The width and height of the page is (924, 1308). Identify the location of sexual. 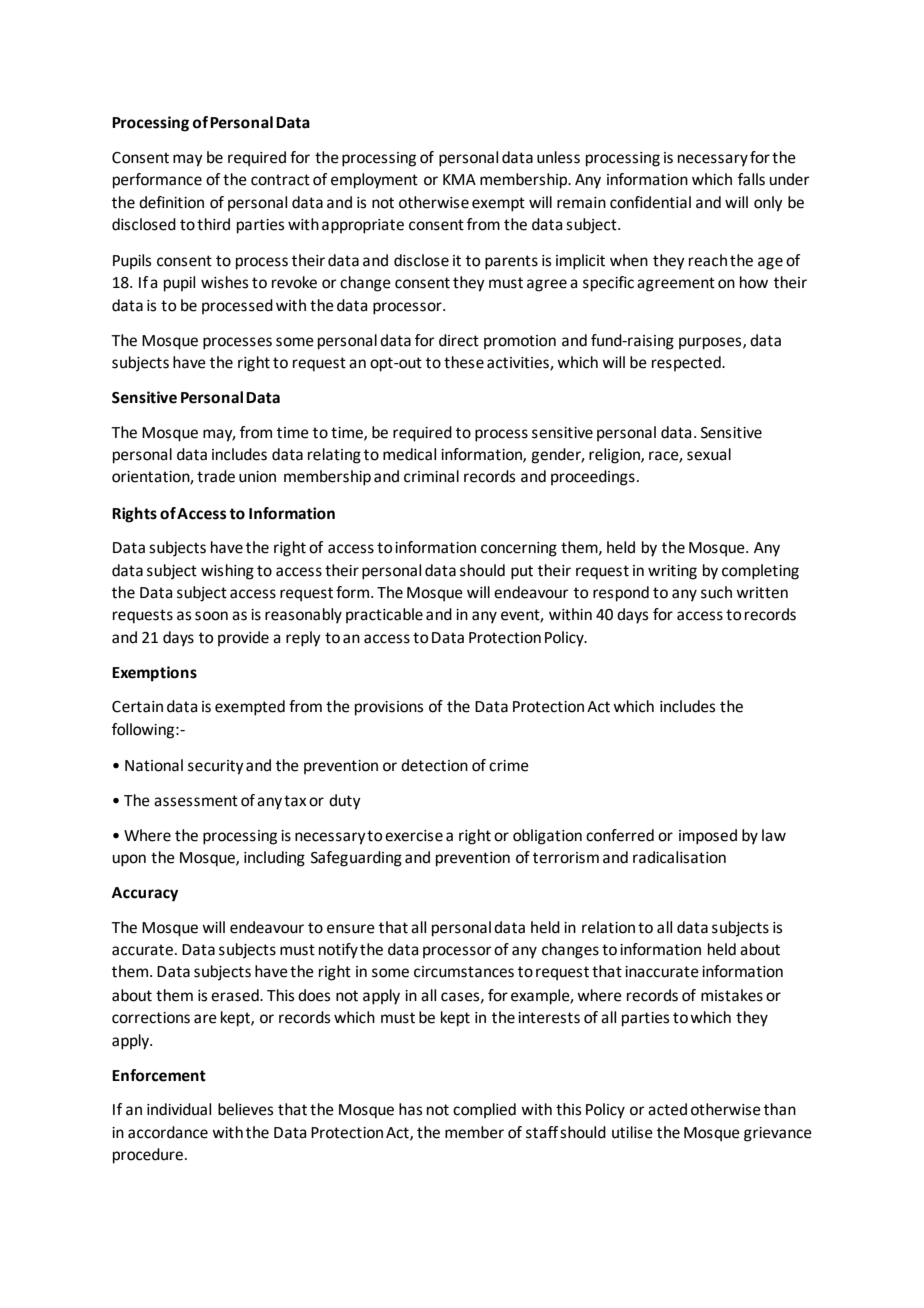
(709, 454).
